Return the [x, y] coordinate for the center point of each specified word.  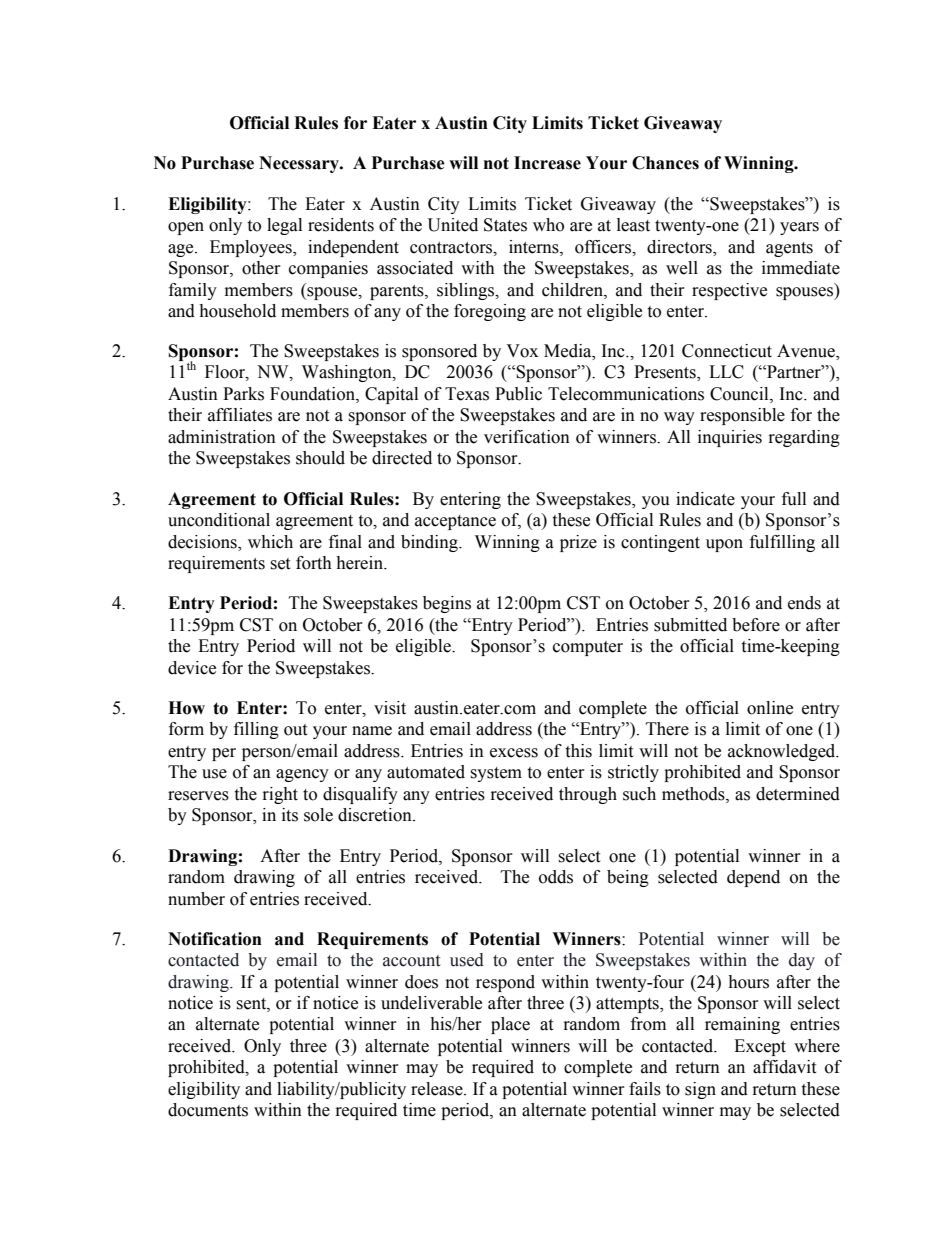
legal [284, 226]
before [756, 625]
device [192, 668]
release [438, 1089]
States [505, 225]
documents [208, 1110]
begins [447, 604]
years [799, 228]
